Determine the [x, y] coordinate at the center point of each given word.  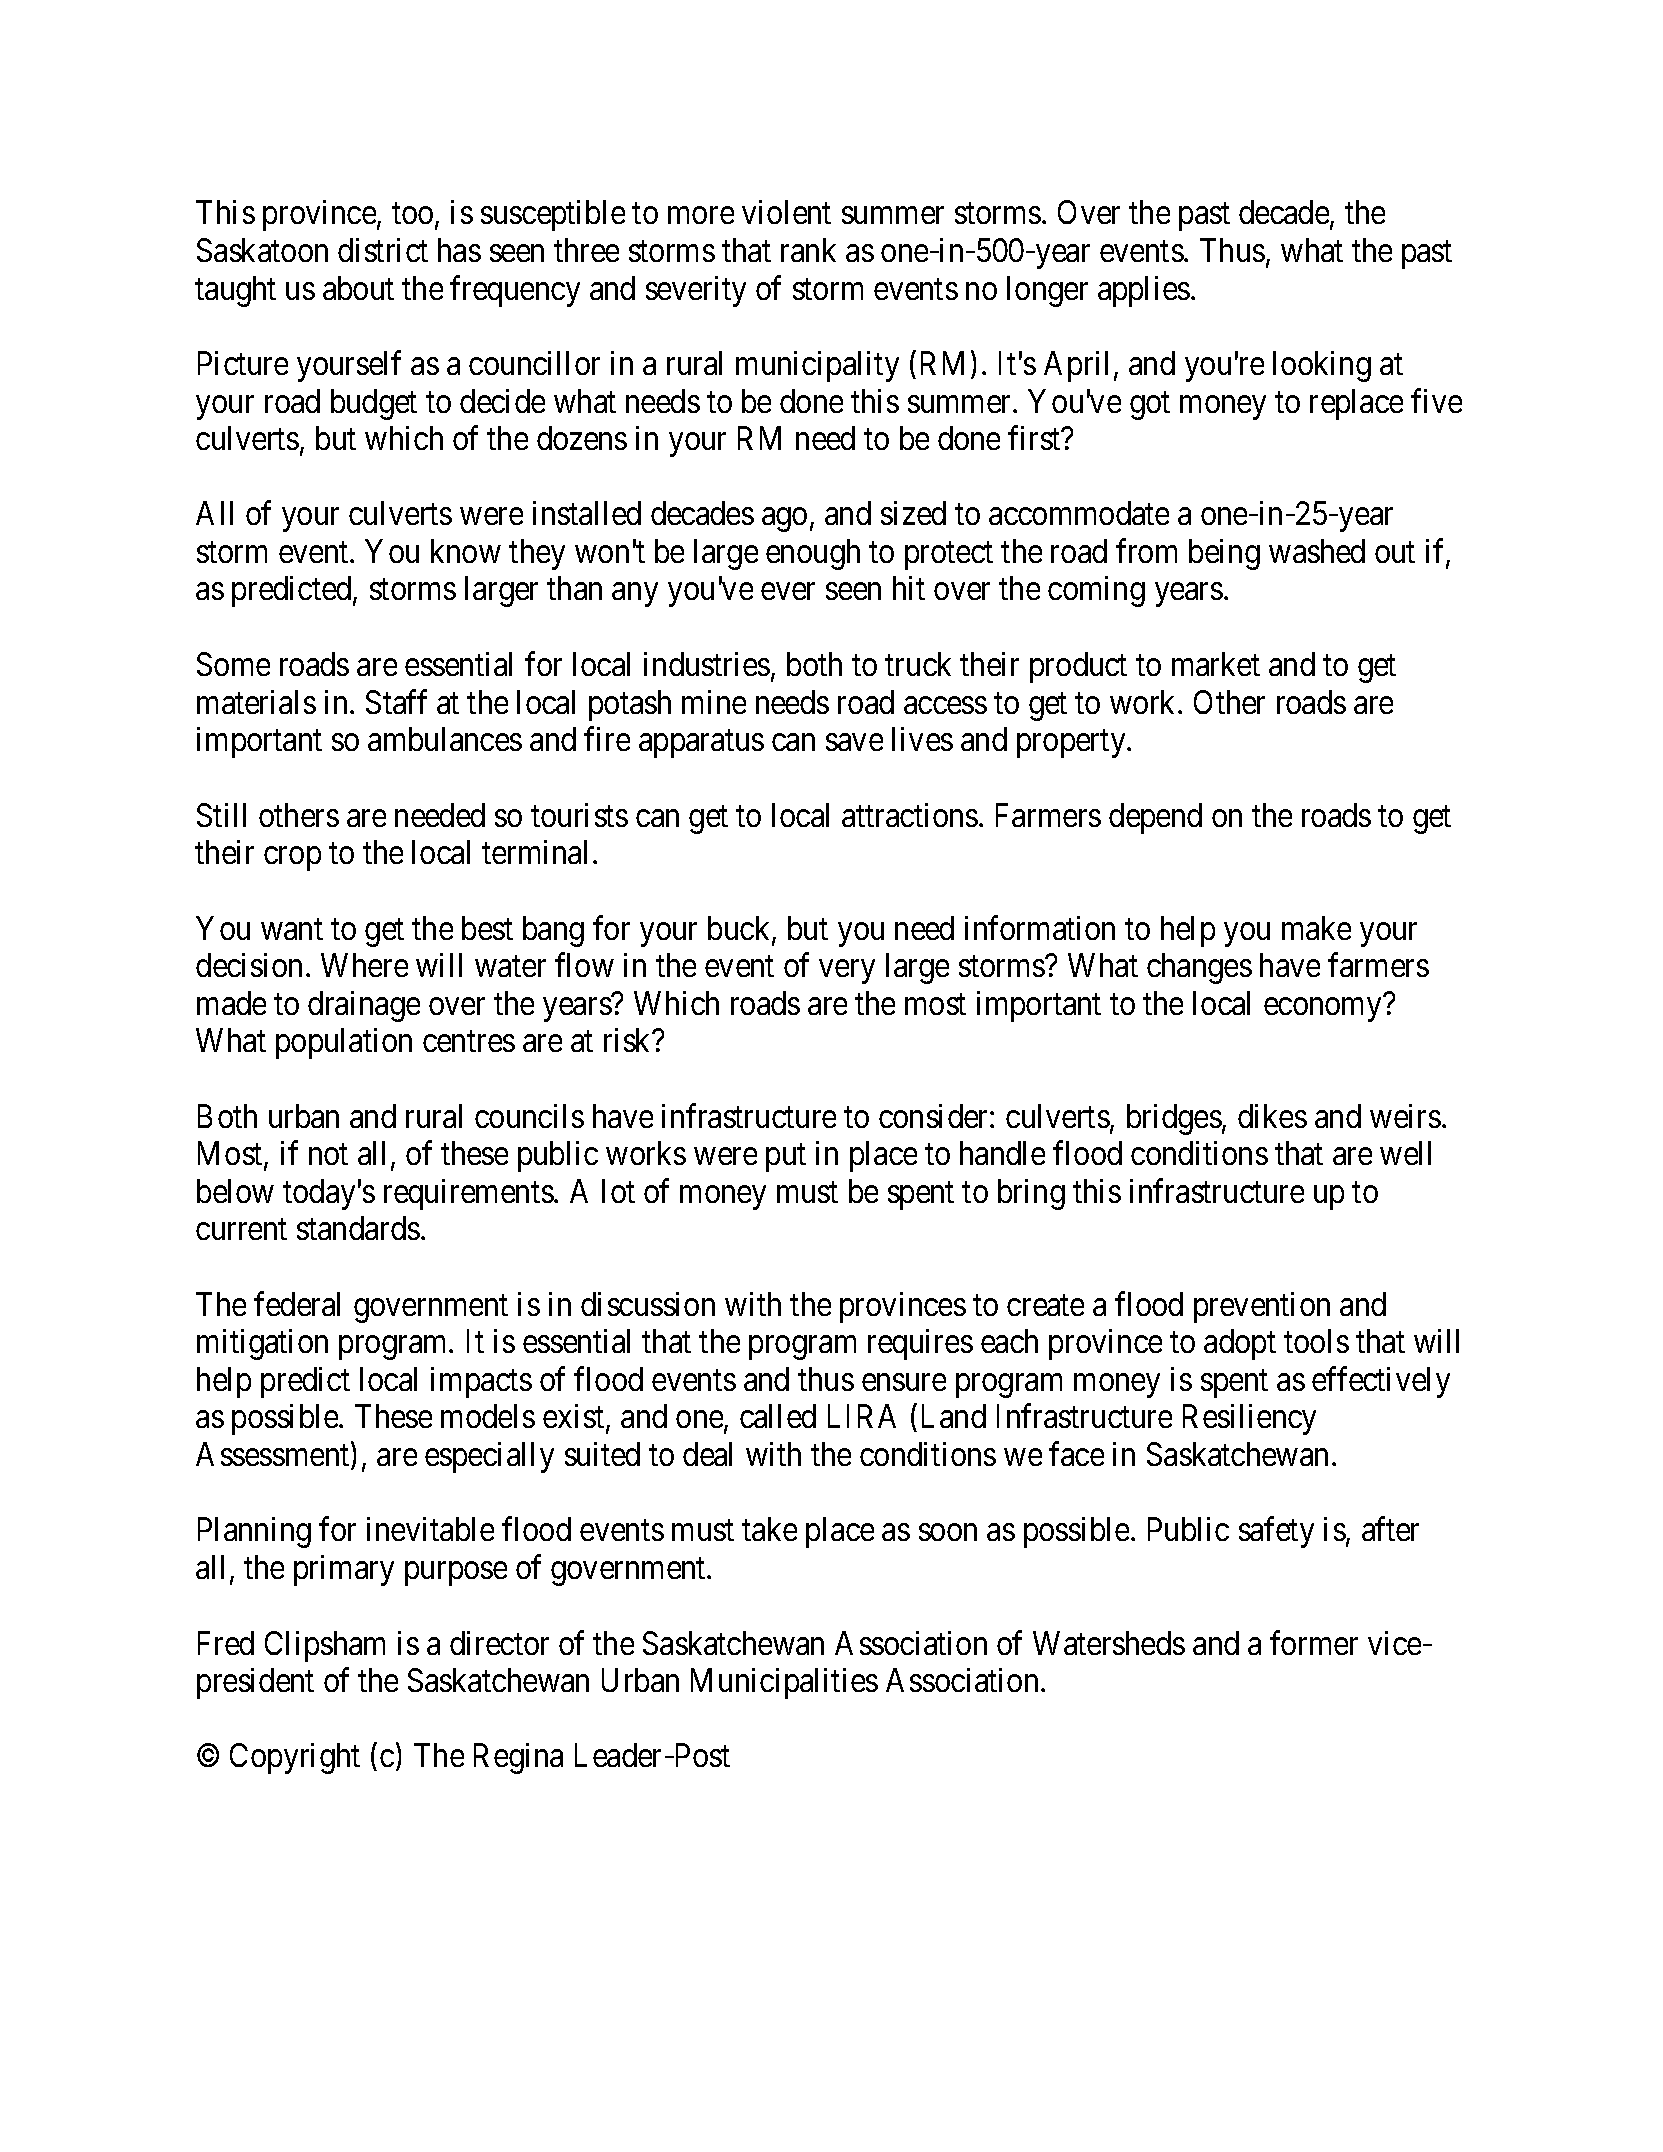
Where [364, 965]
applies [1144, 291]
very [847, 972]
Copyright [295, 1758]
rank [808, 250]
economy [1322, 1010]
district [383, 250]
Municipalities [784, 1683]
